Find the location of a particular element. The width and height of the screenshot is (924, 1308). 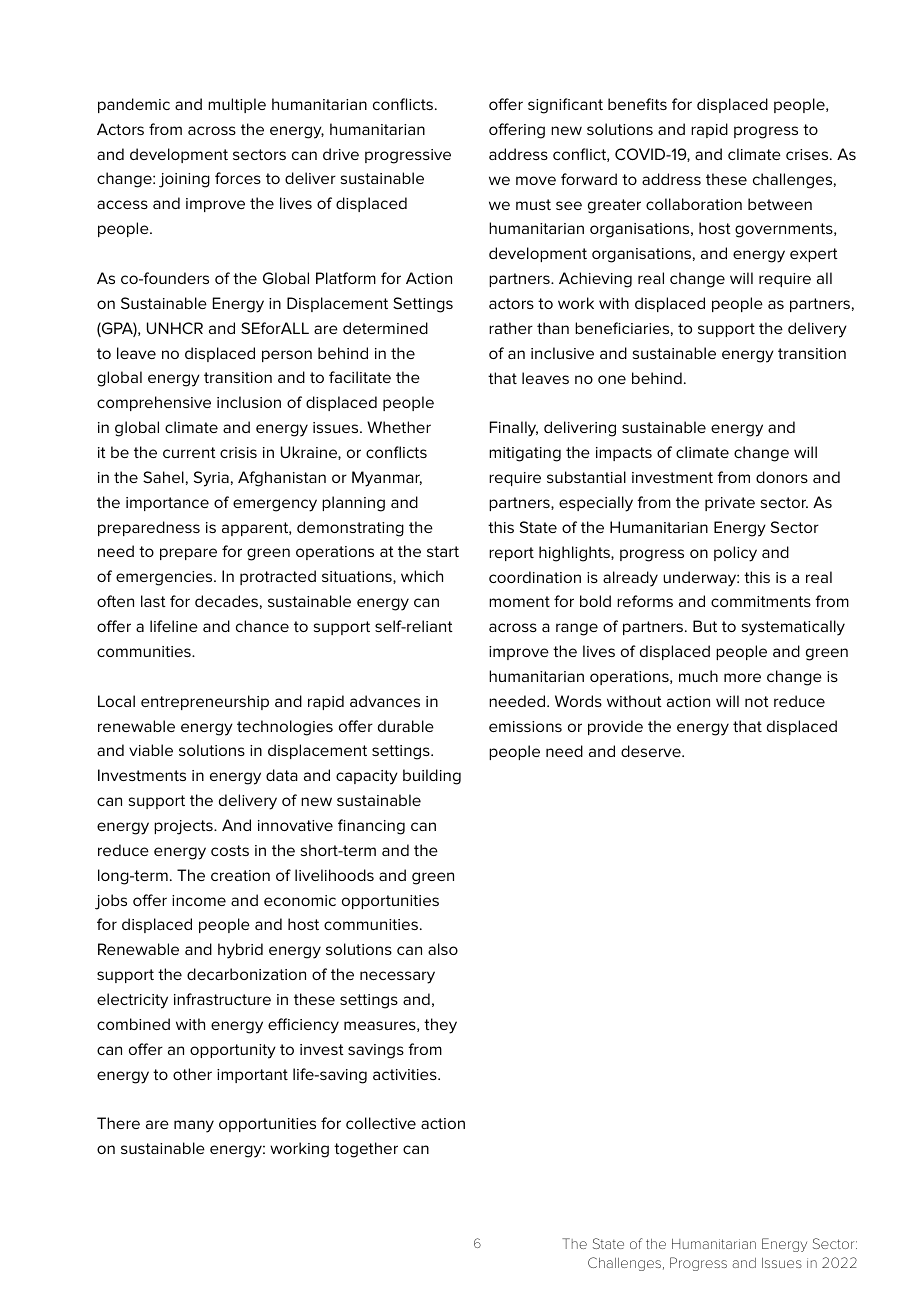

multiple is located at coordinates (237, 105).
